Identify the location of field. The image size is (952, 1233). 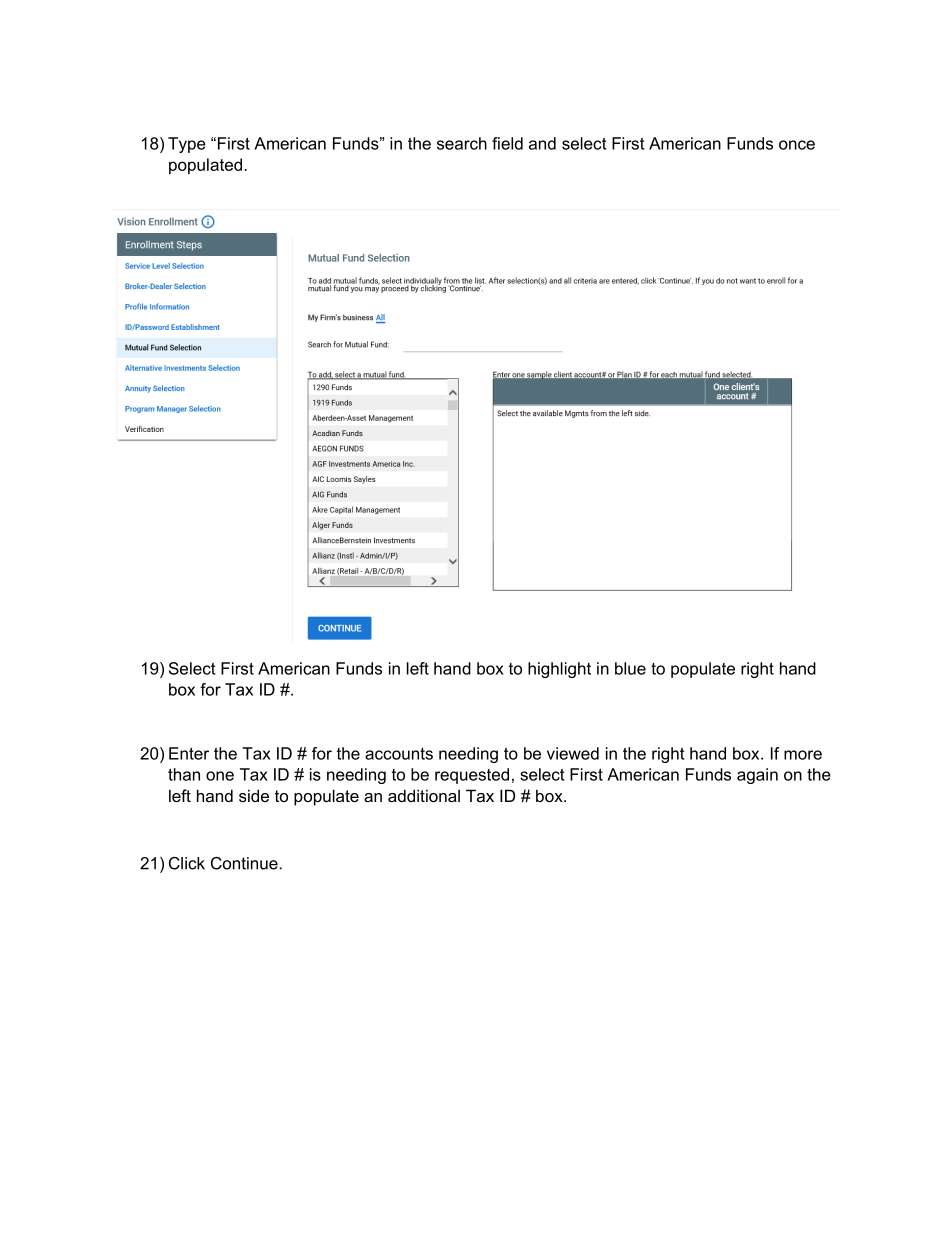
(507, 143).
